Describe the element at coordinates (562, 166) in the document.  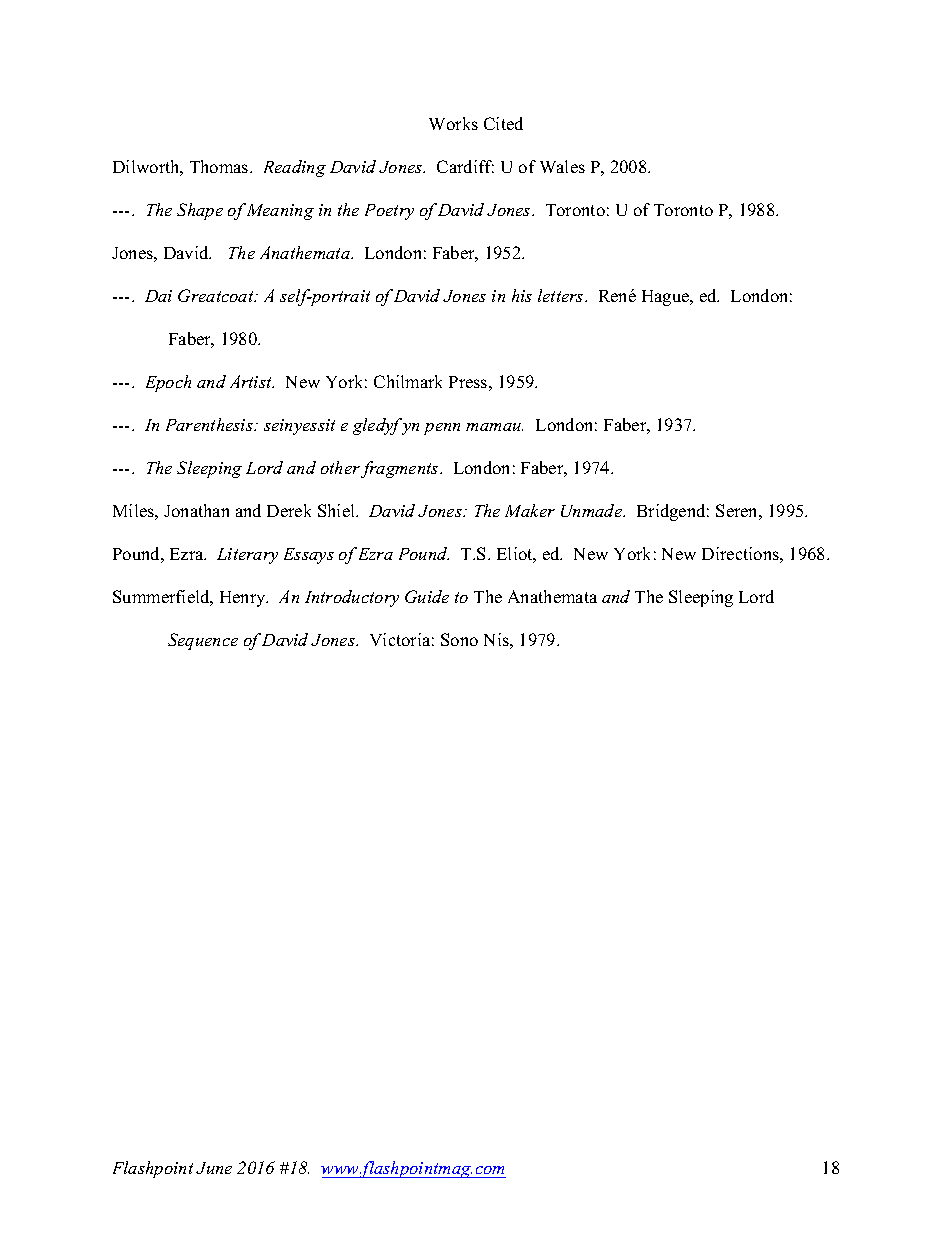
I see `Wales` at that location.
